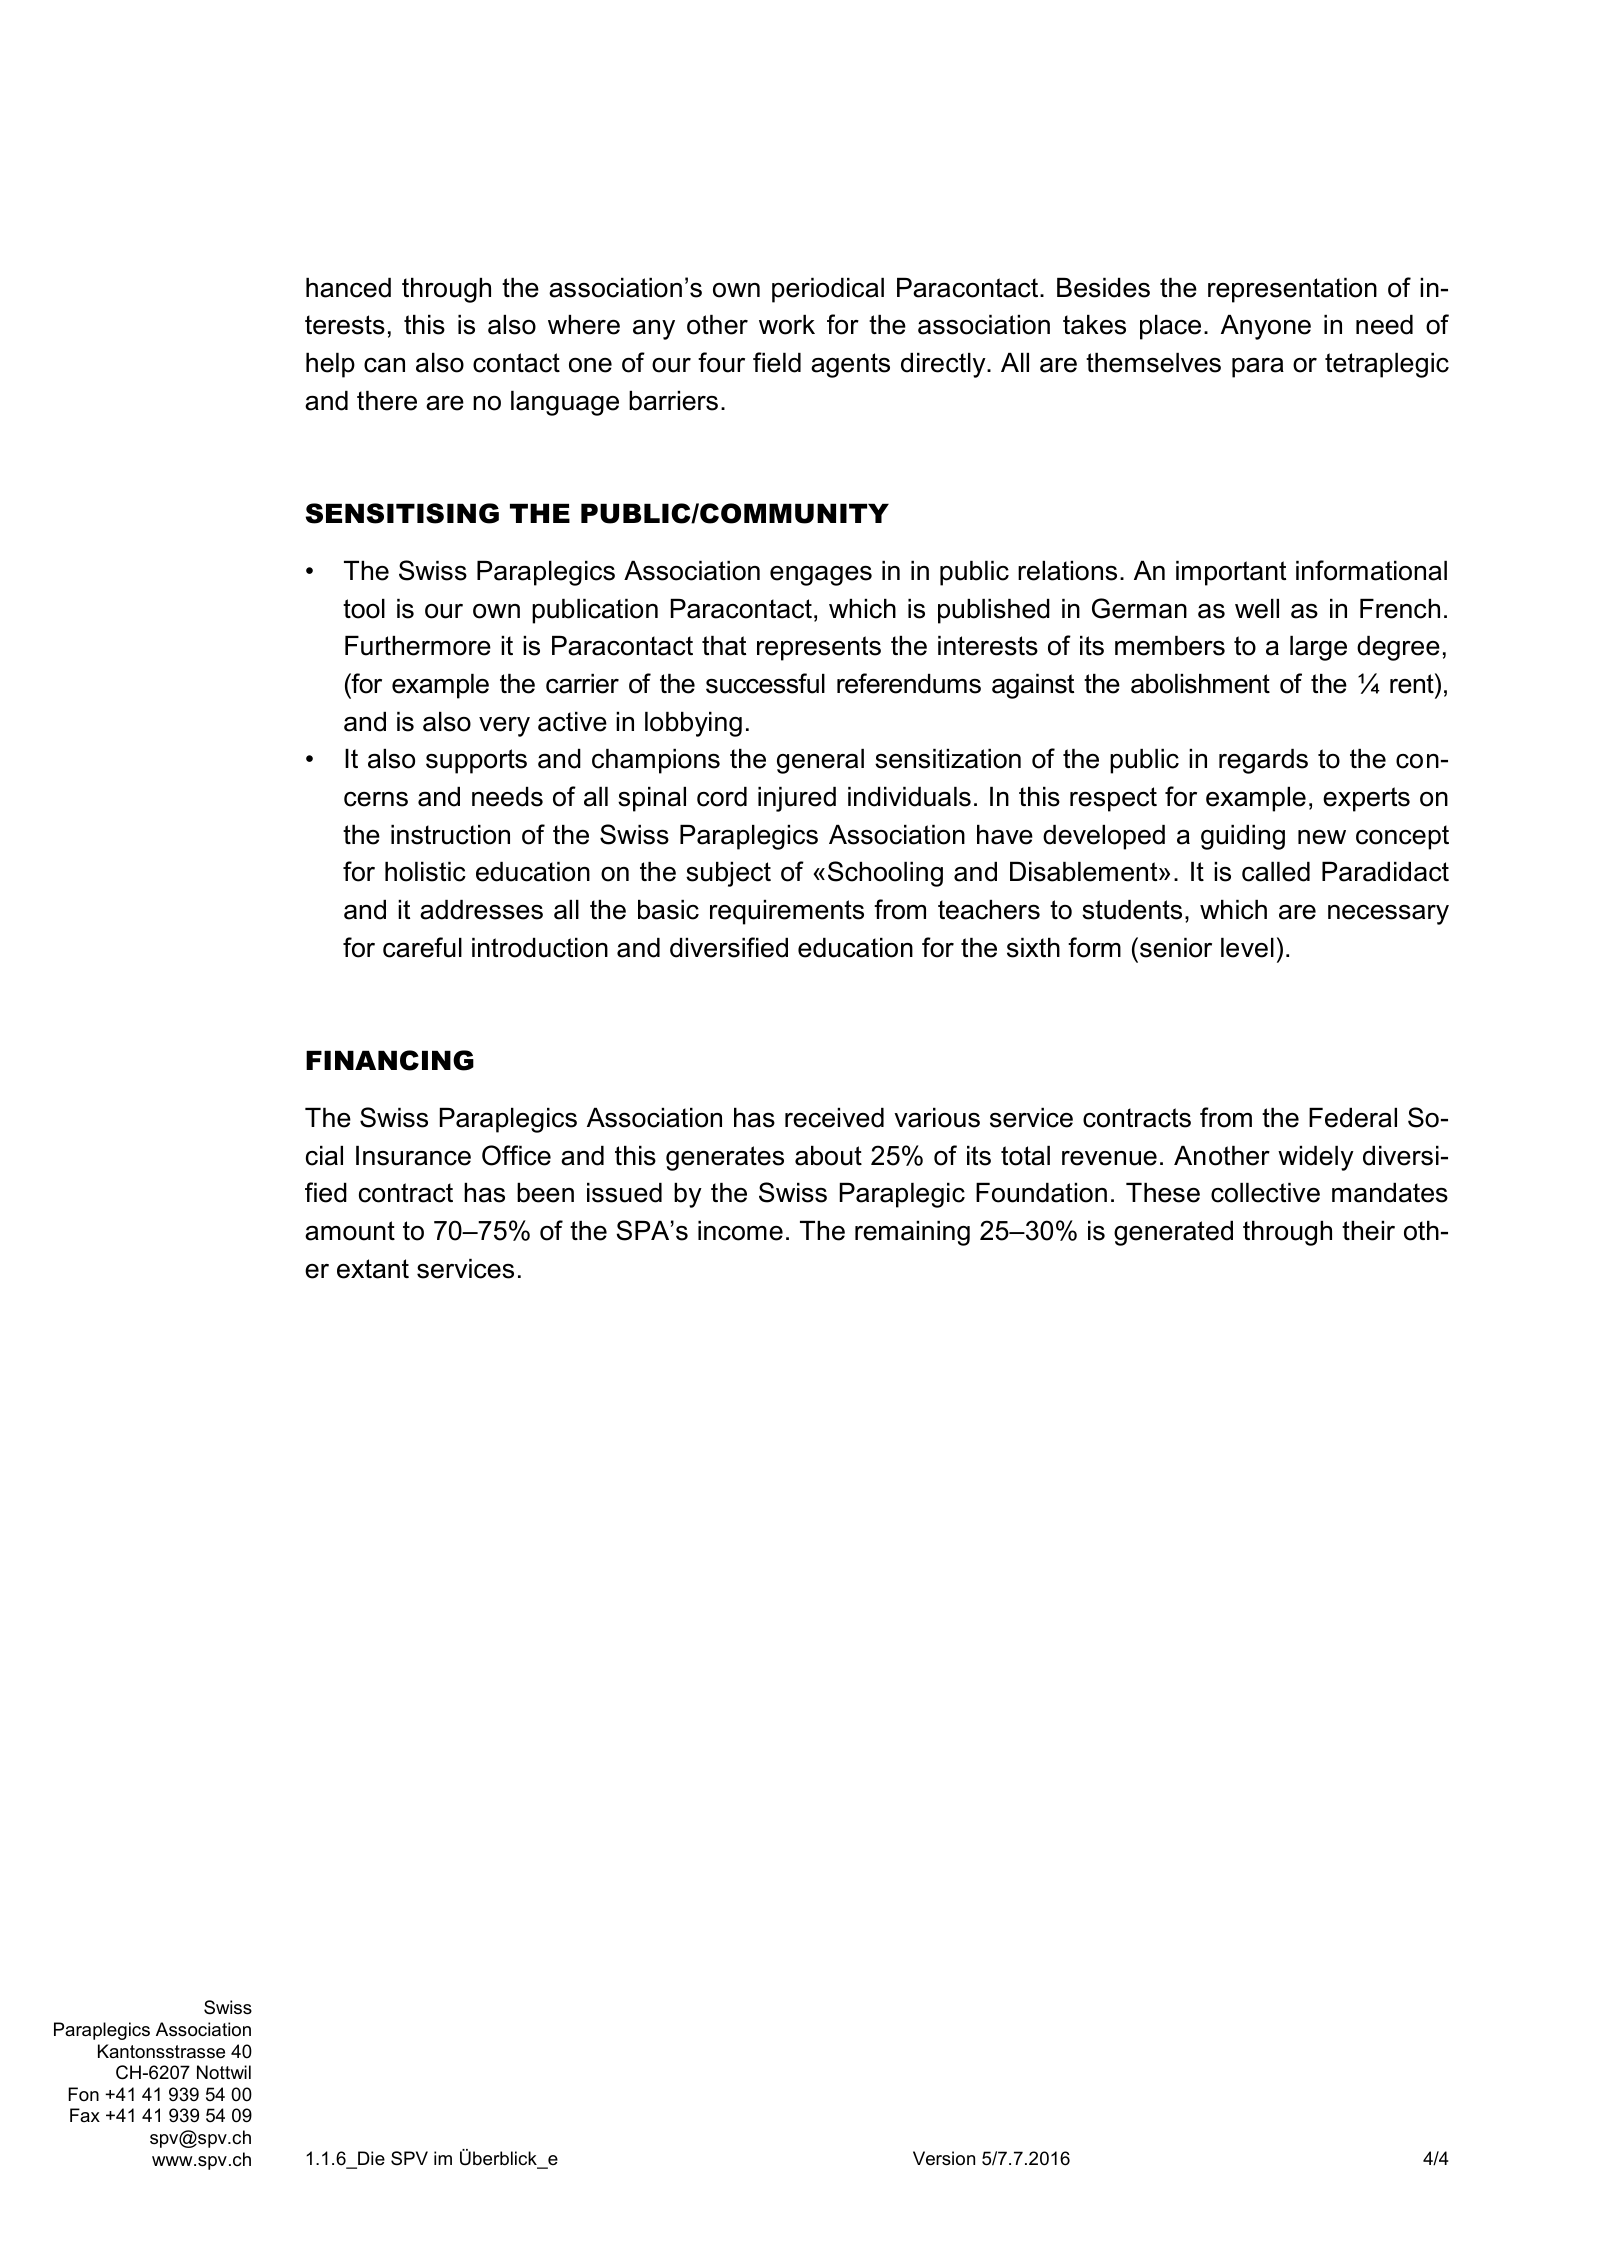 This screenshot has height=2266, width=1602. Describe the element at coordinates (912, 1233) in the screenshot. I see `remaining` at that location.
